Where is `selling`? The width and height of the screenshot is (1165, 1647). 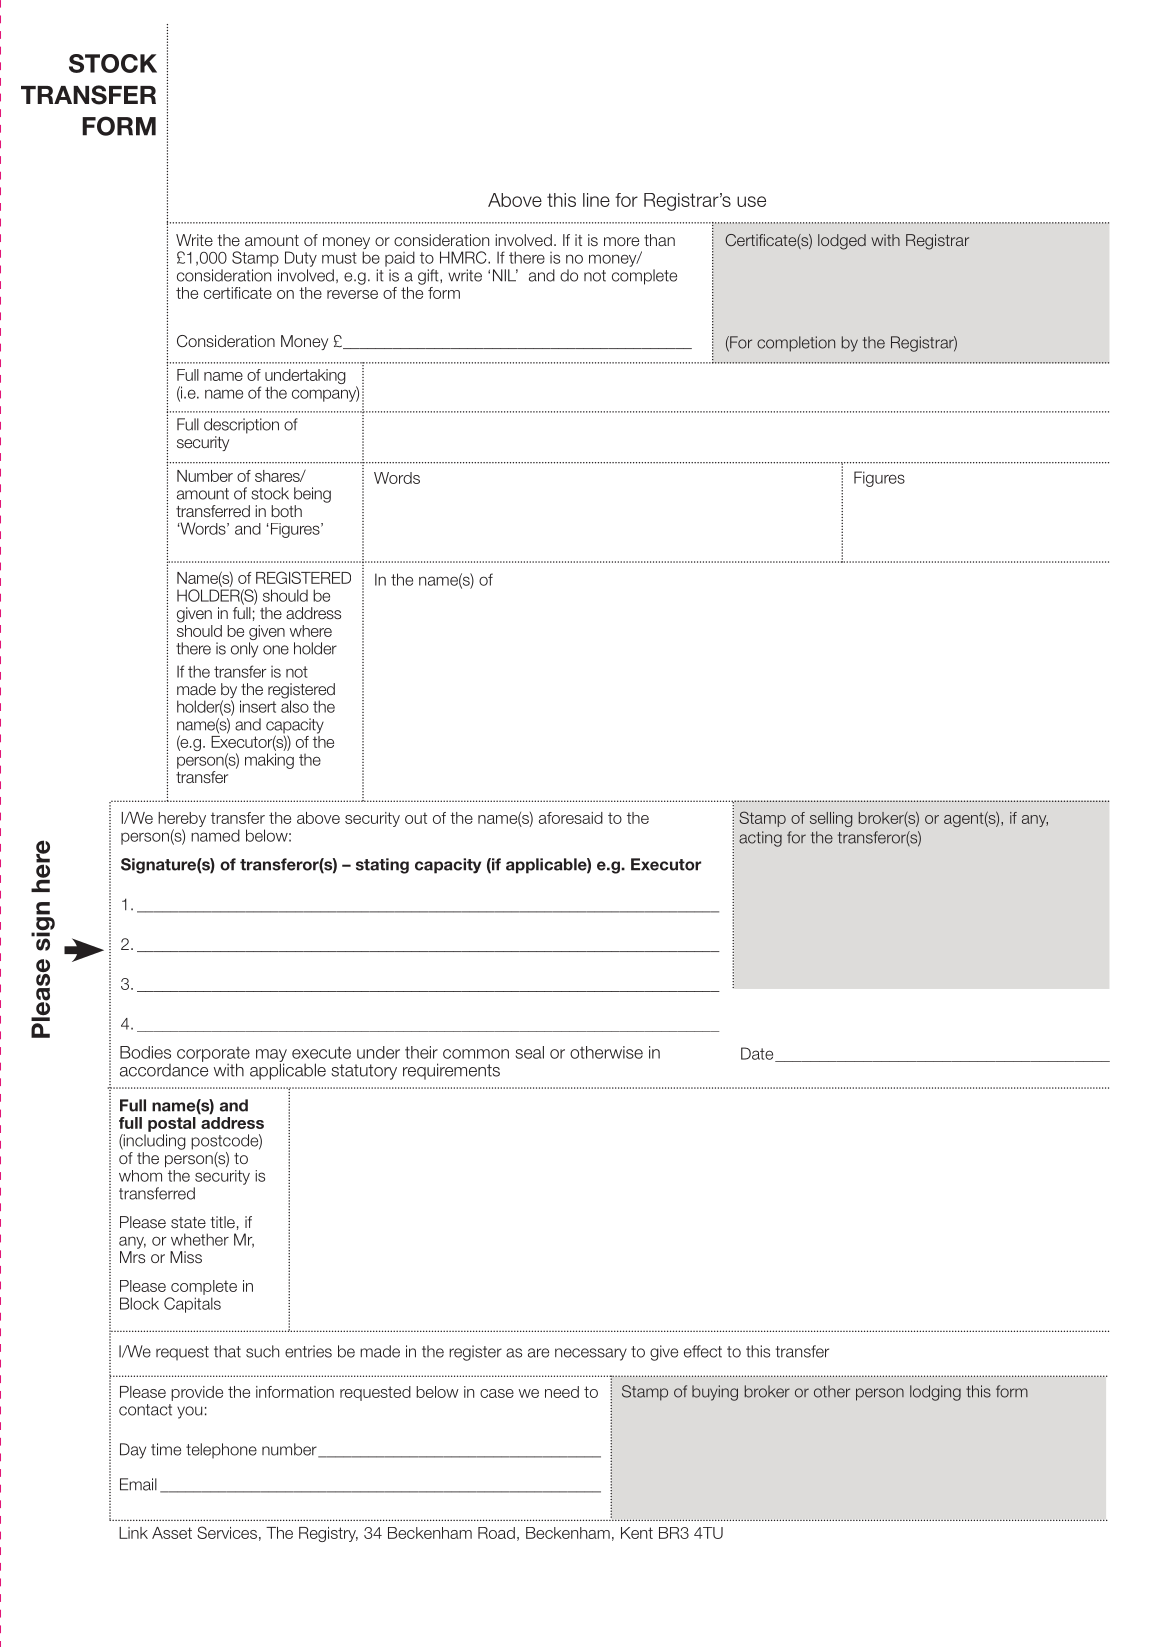
selling is located at coordinates (831, 819).
